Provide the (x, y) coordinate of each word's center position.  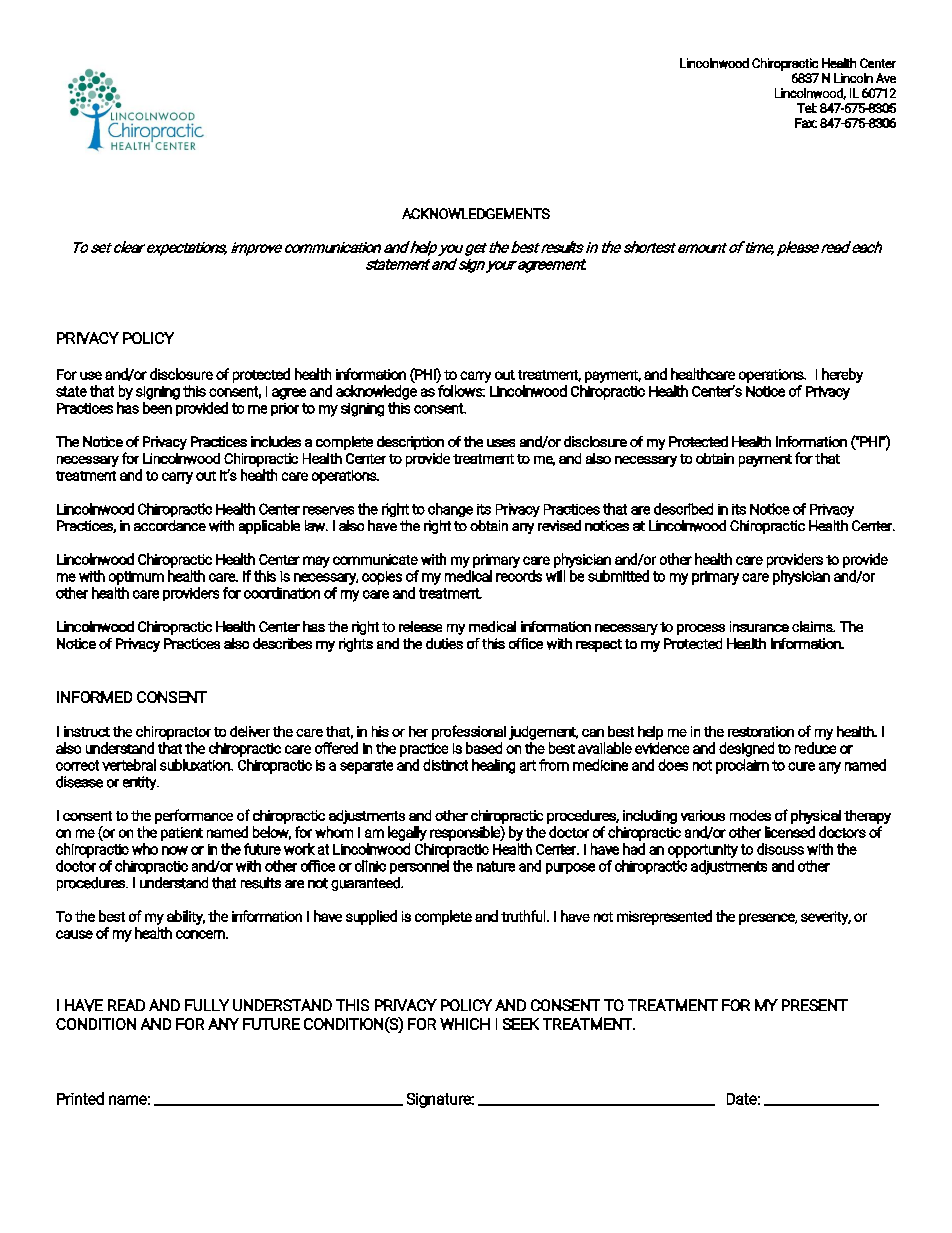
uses (501, 443)
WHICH (465, 1024)
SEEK (521, 1024)
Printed (80, 1098)
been (157, 408)
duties (444, 643)
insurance (759, 626)
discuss (780, 849)
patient (182, 834)
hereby (842, 375)
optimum (136, 578)
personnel (419, 867)
